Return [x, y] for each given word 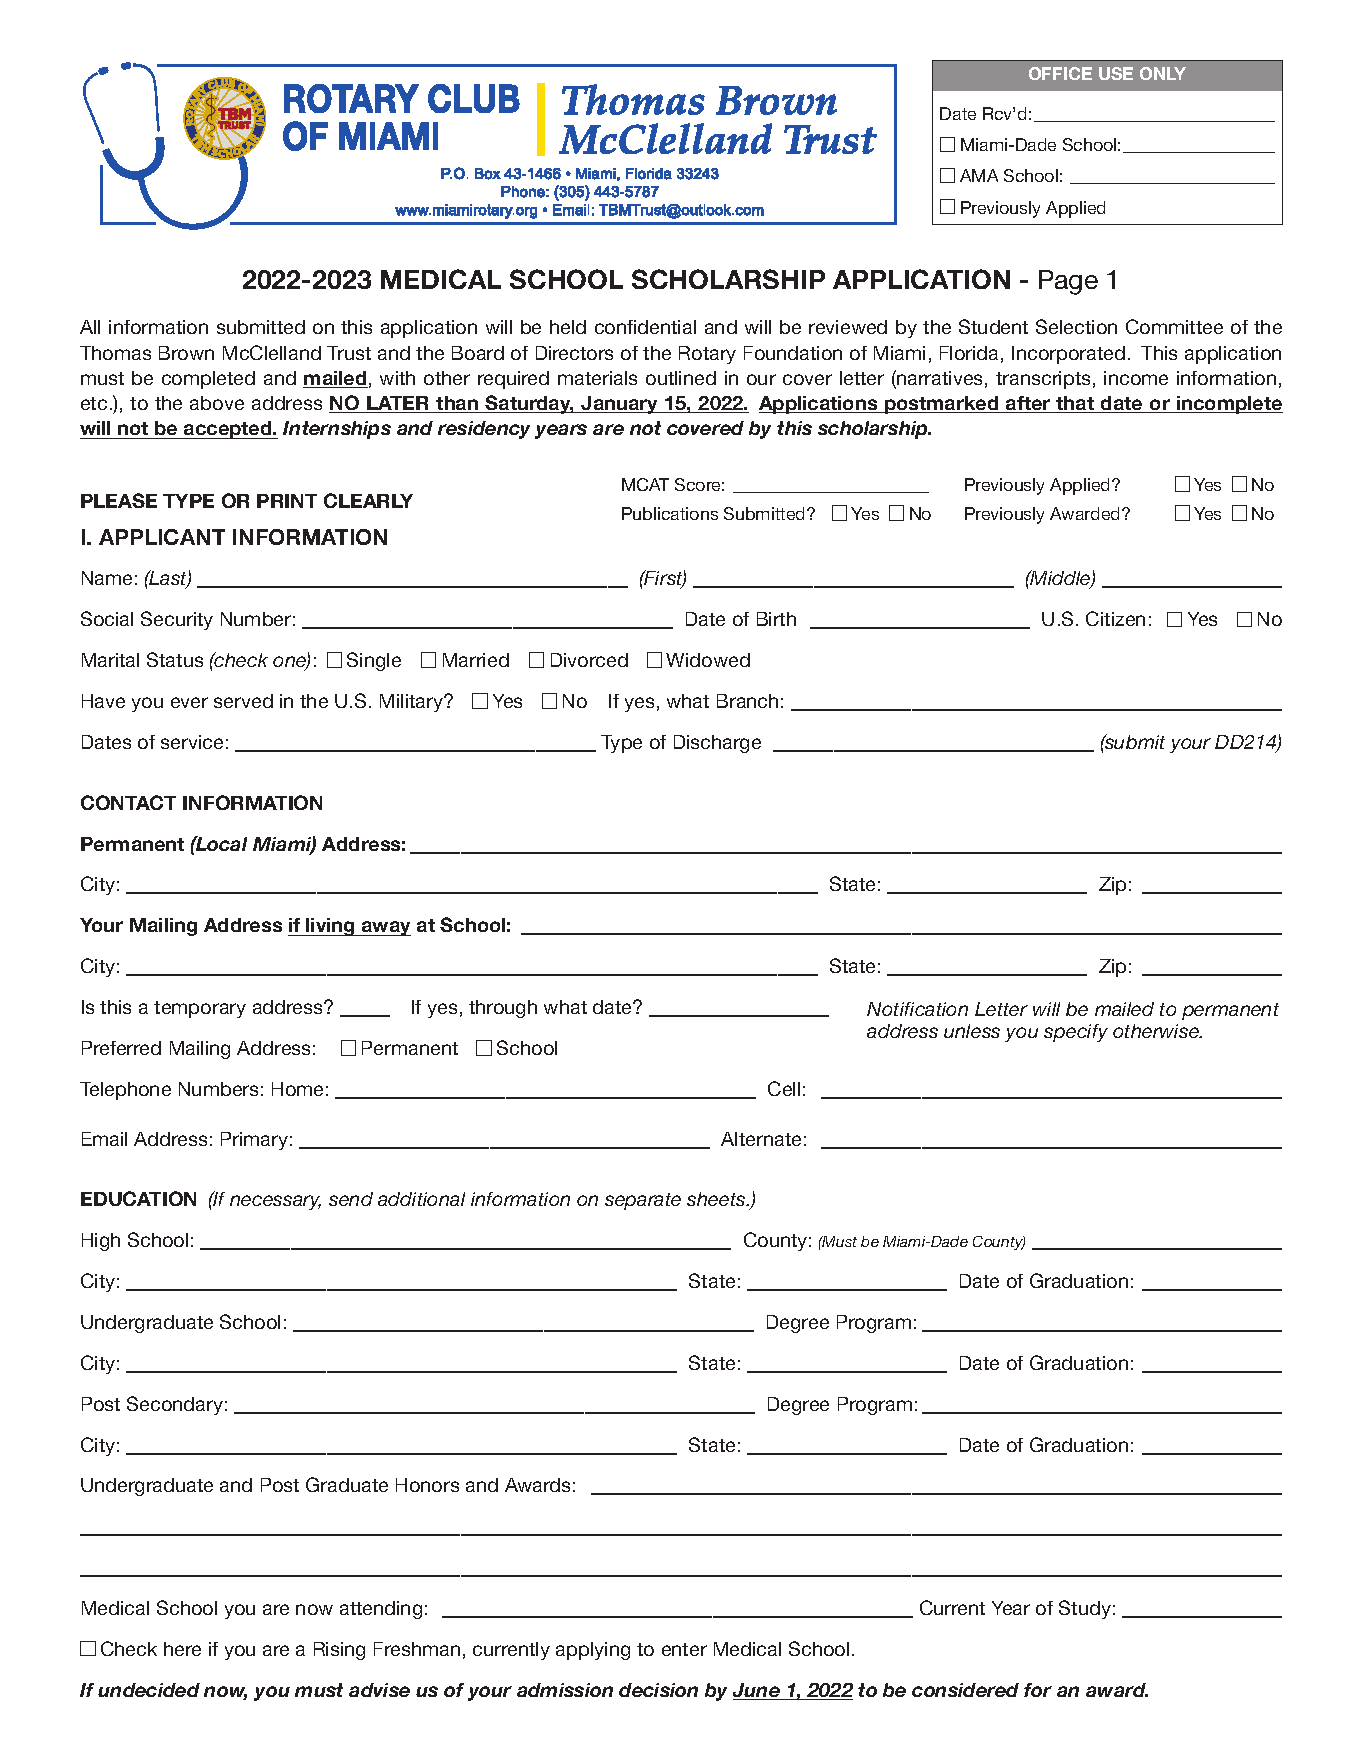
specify [1076, 1033]
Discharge [717, 744]
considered [965, 1690]
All [90, 327]
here [182, 1649]
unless [972, 1031]
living [330, 927]
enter [684, 1649]
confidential [645, 327]
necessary [275, 1202]
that [1076, 404]
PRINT [287, 501]
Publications [670, 513]
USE [1116, 73]
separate [643, 1201]
